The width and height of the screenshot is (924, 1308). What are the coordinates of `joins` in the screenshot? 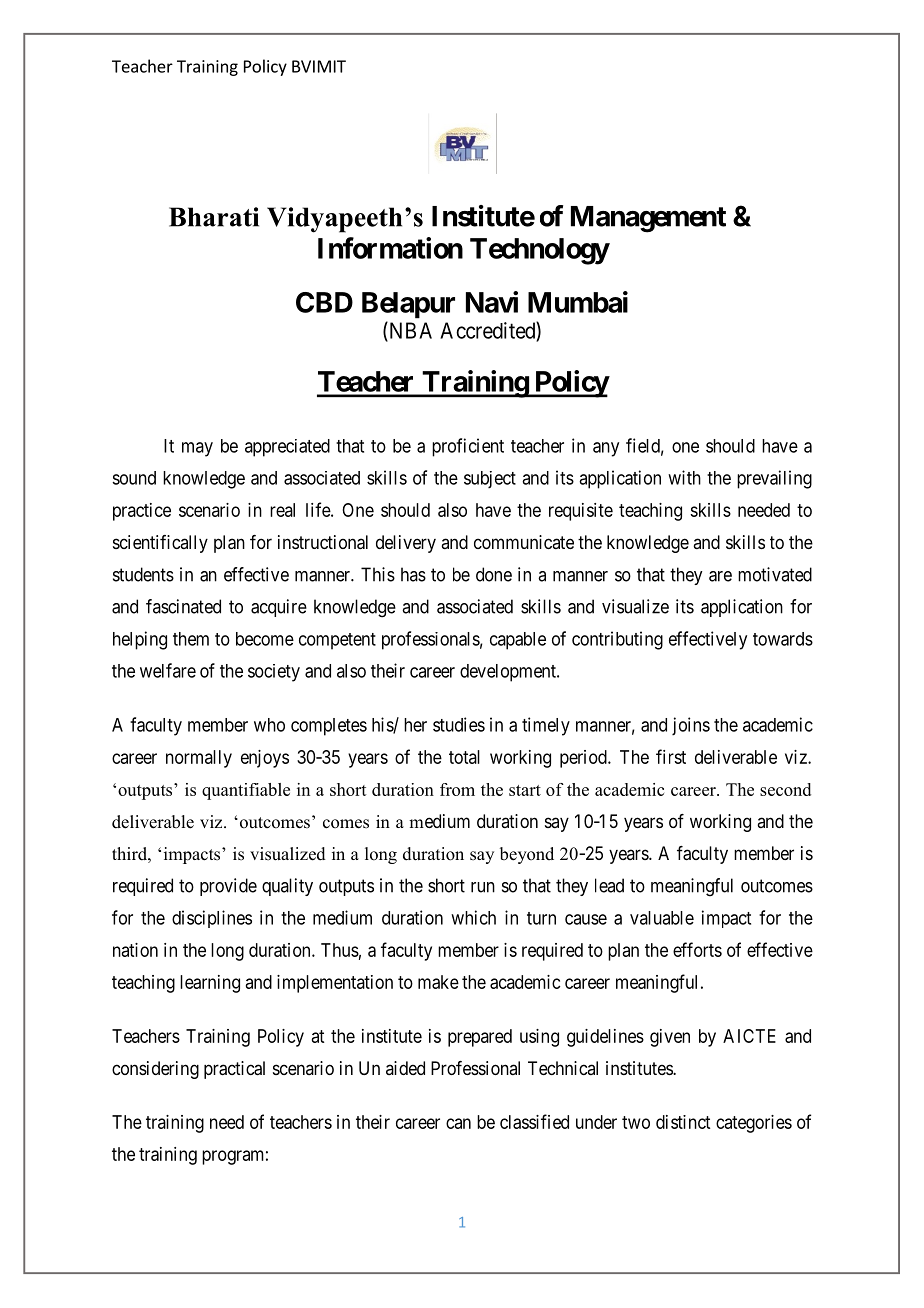 It's located at (691, 726).
